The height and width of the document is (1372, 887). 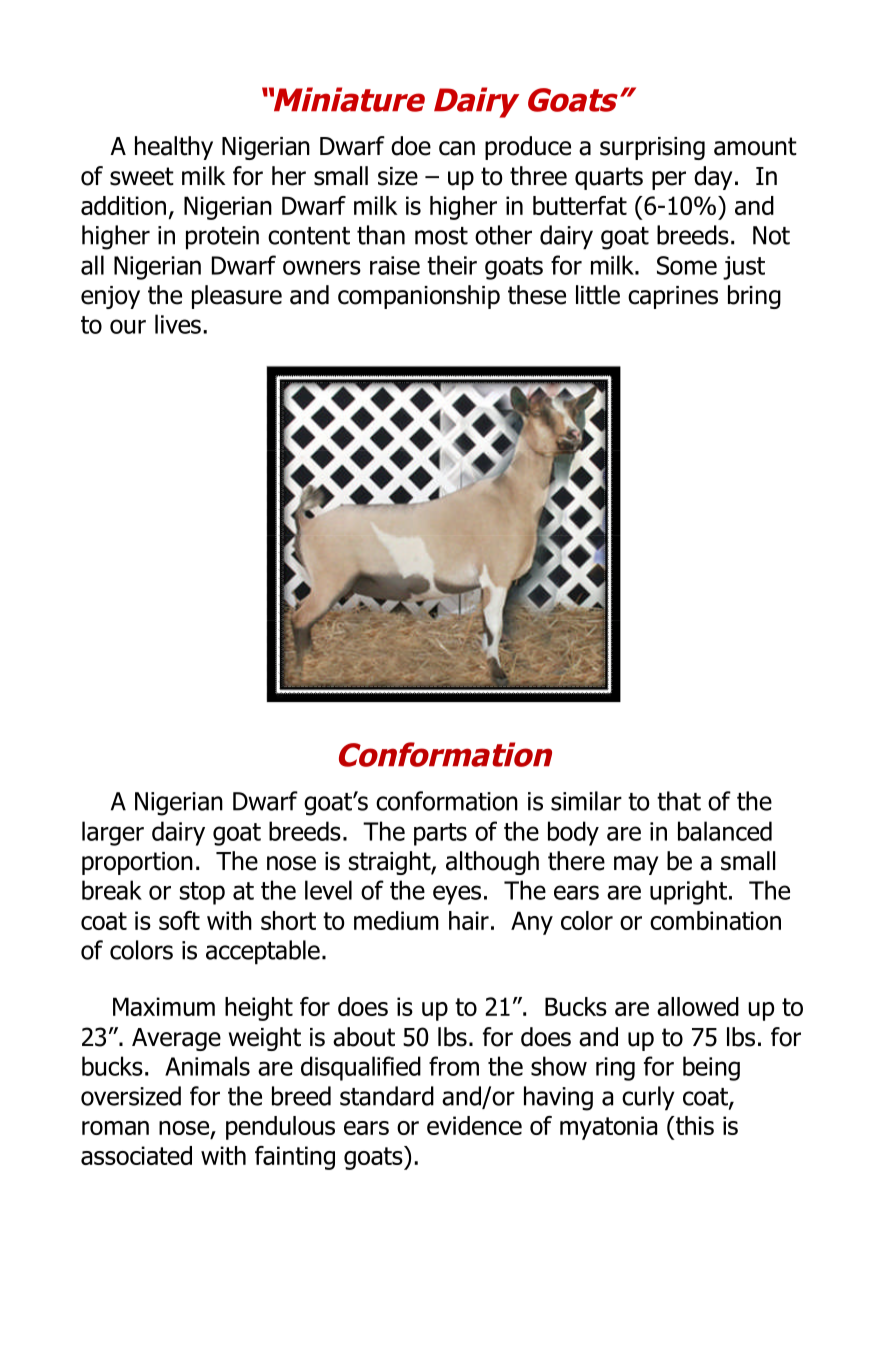 I want to click on can, so click(x=457, y=148).
